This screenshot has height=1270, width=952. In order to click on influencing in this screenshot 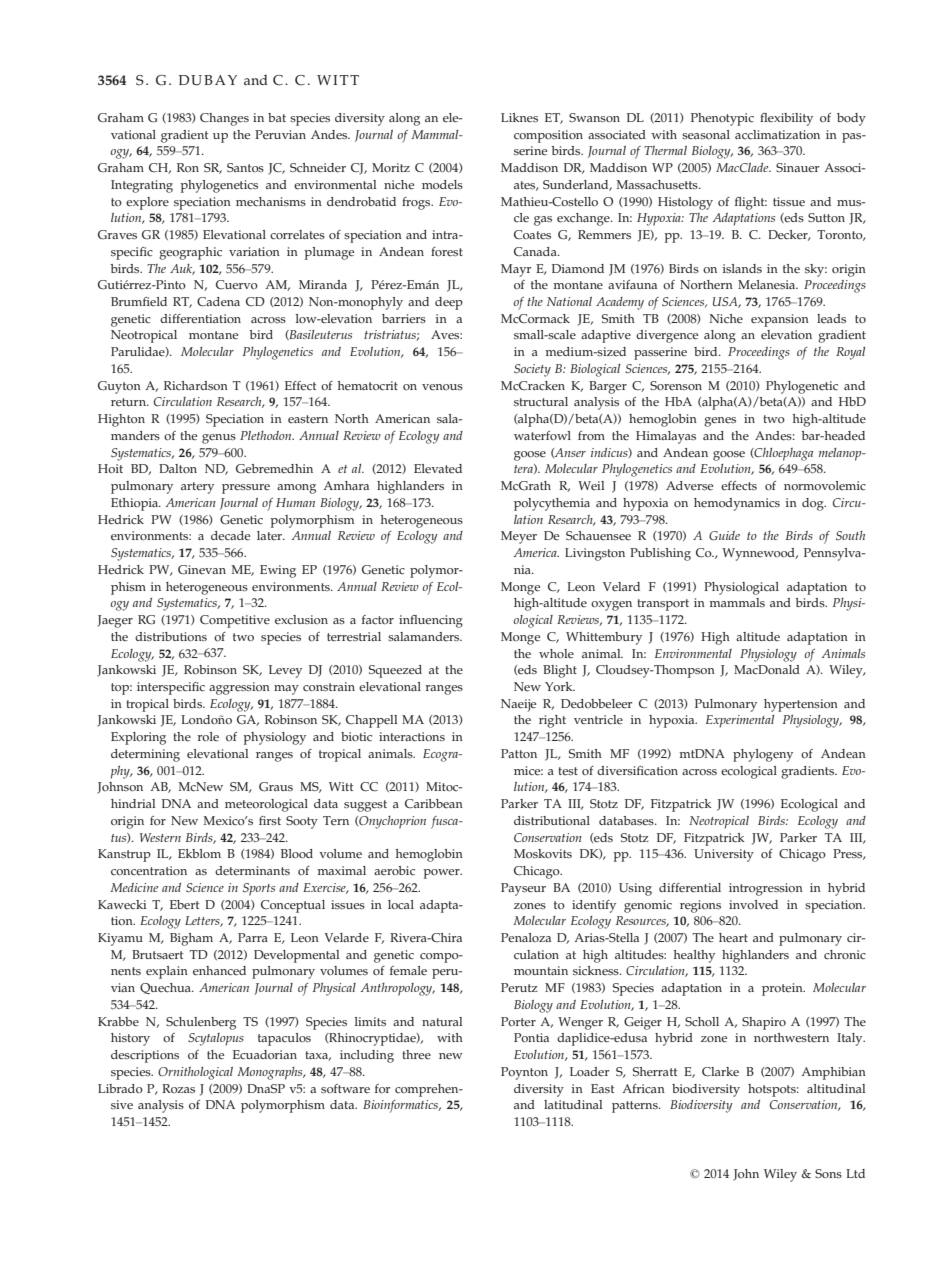, I will do `click(431, 621)`.
